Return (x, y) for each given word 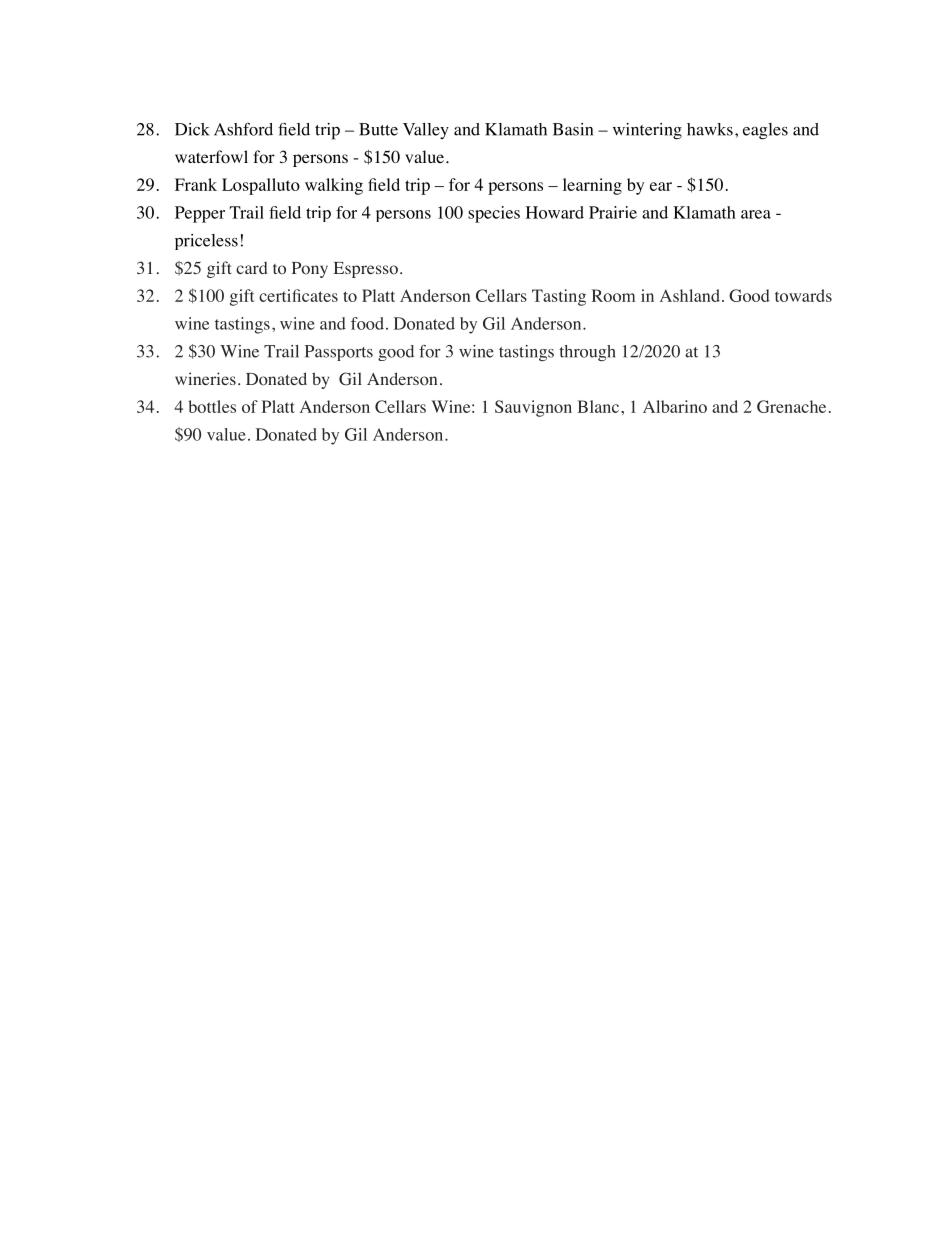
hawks (710, 129)
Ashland (690, 295)
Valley (426, 131)
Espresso (366, 270)
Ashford (243, 129)
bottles (212, 406)
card (252, 268)
